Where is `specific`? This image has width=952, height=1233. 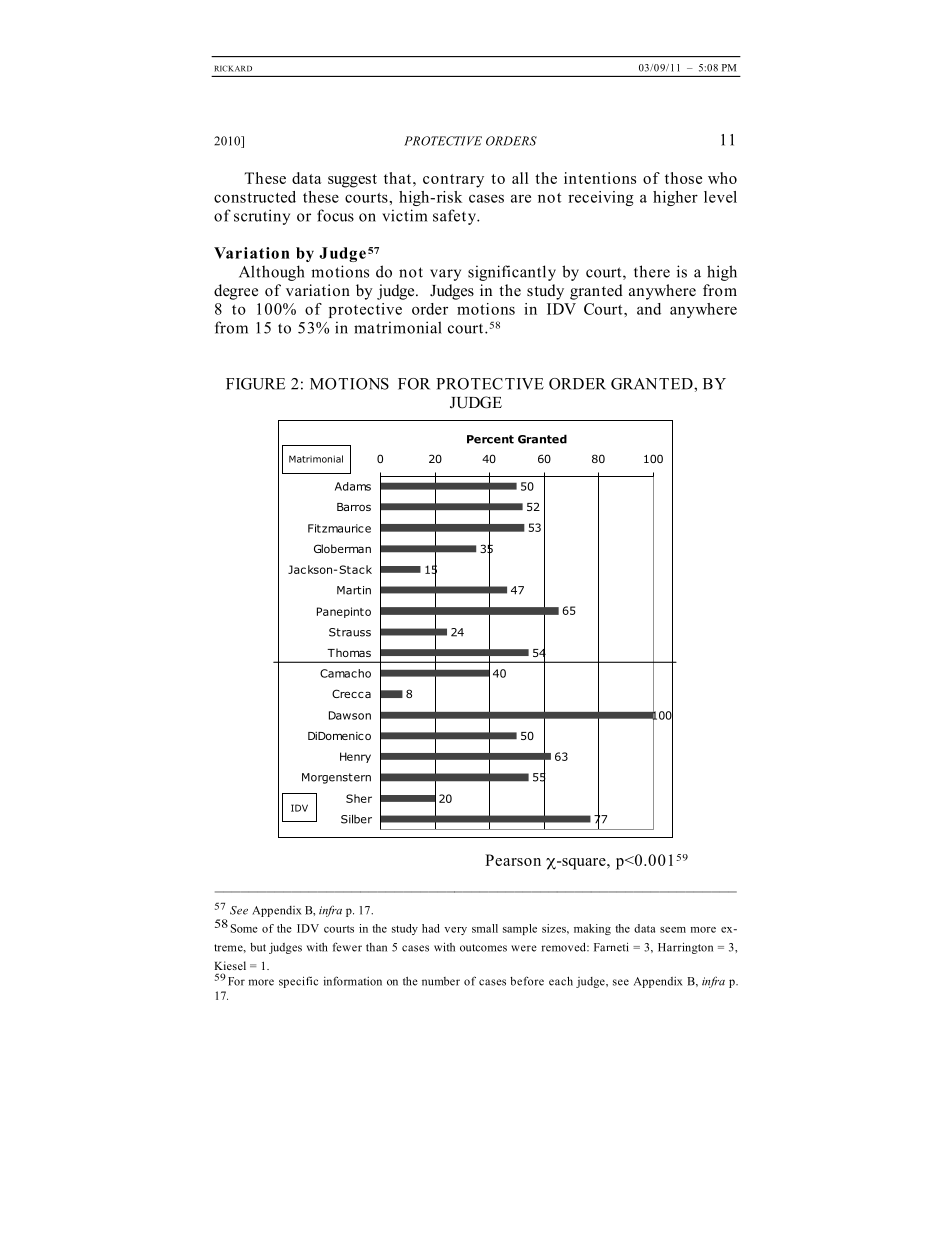 specific is located at coordinates (298, 982).
